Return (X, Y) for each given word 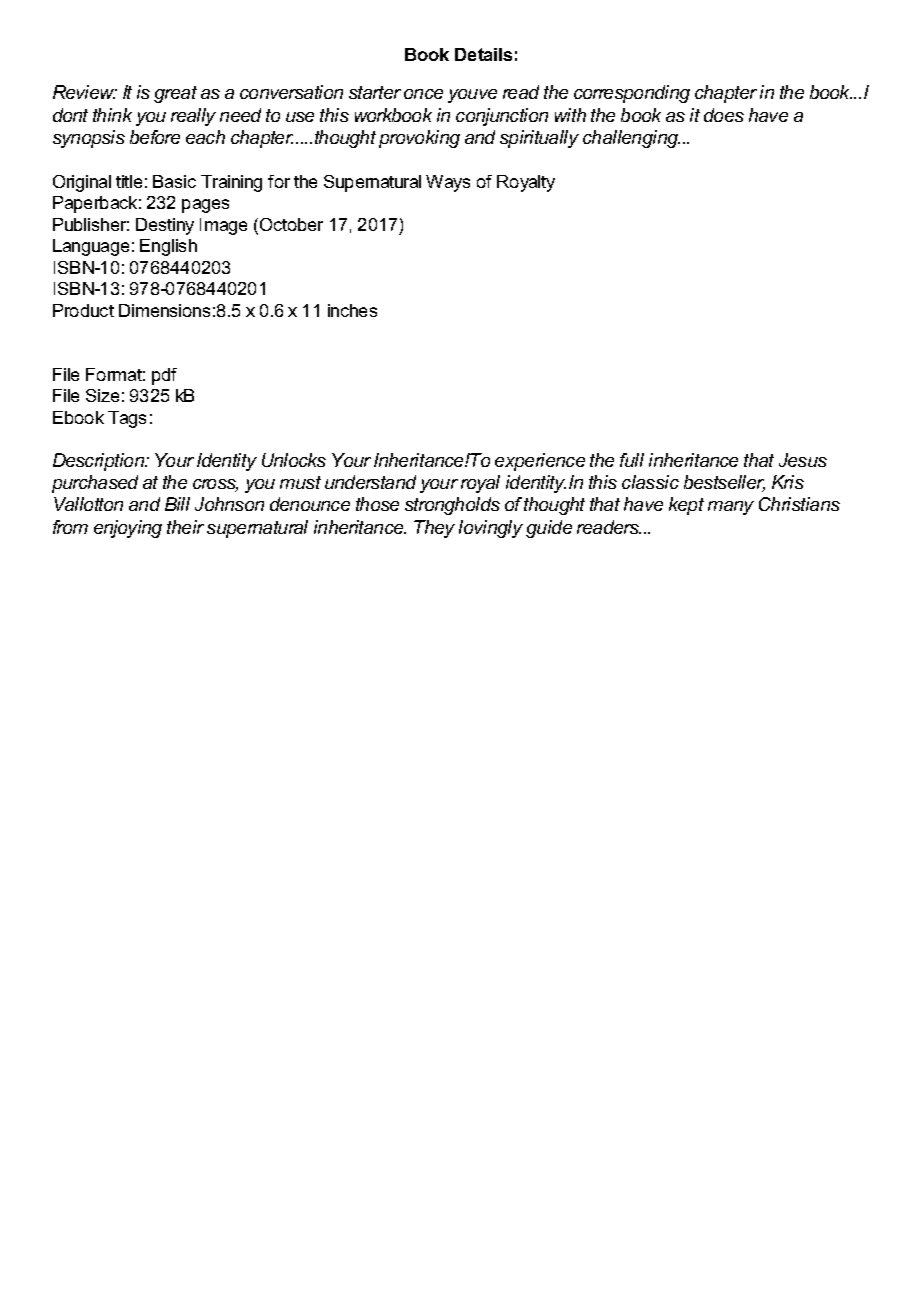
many (731, 508)
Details (483, 54)
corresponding (632, 94)
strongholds (452, 506)
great (175, 94)
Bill (177, 504)
